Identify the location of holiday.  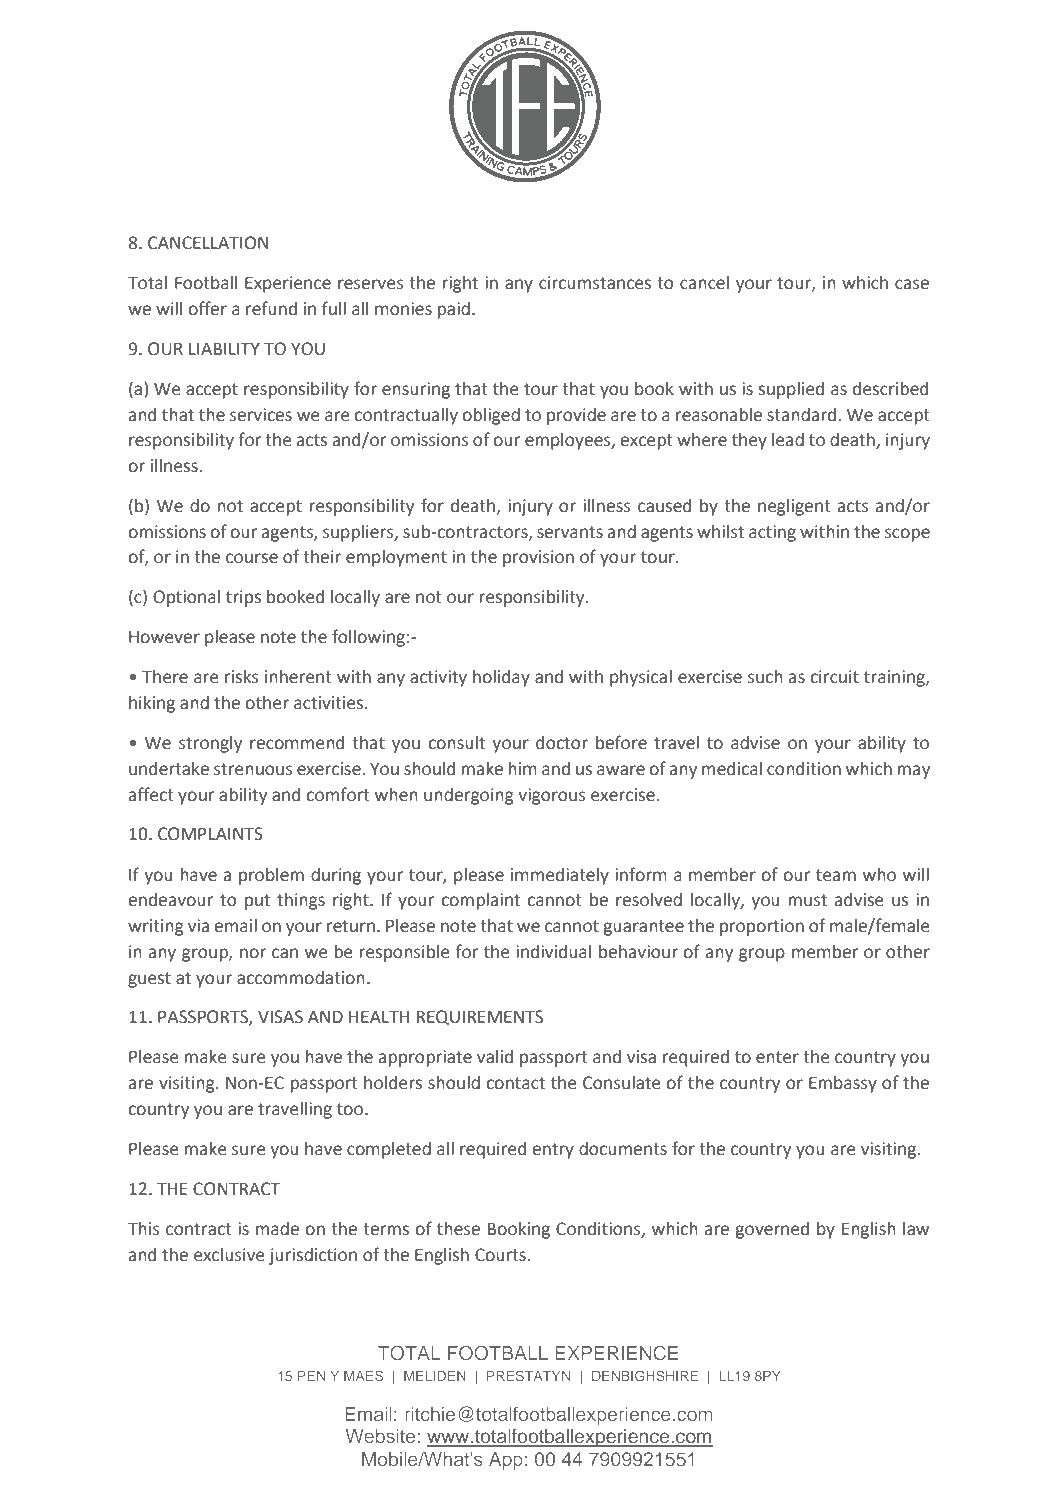
(501, 678).
